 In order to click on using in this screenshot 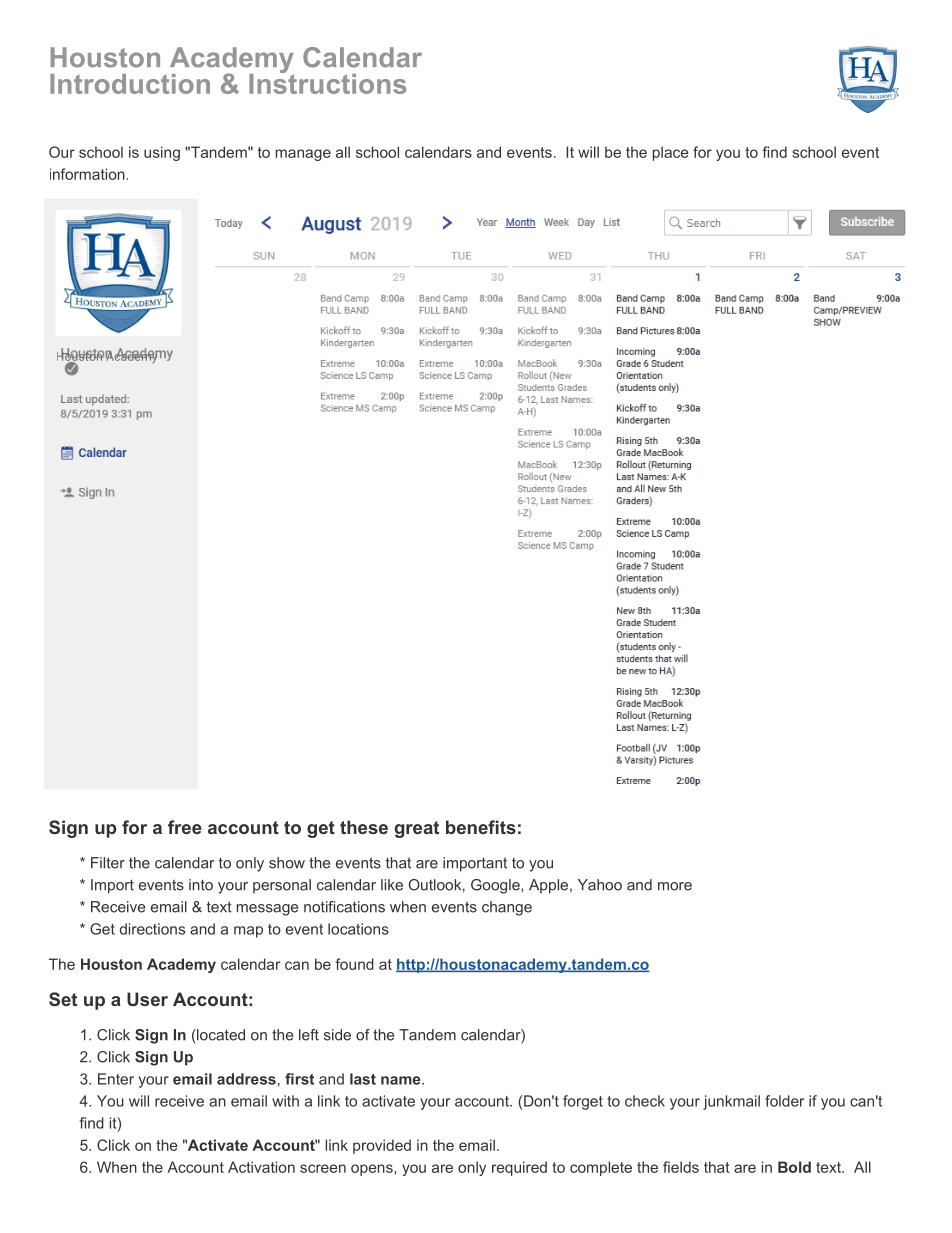, I will do `click(162, 153)`.
